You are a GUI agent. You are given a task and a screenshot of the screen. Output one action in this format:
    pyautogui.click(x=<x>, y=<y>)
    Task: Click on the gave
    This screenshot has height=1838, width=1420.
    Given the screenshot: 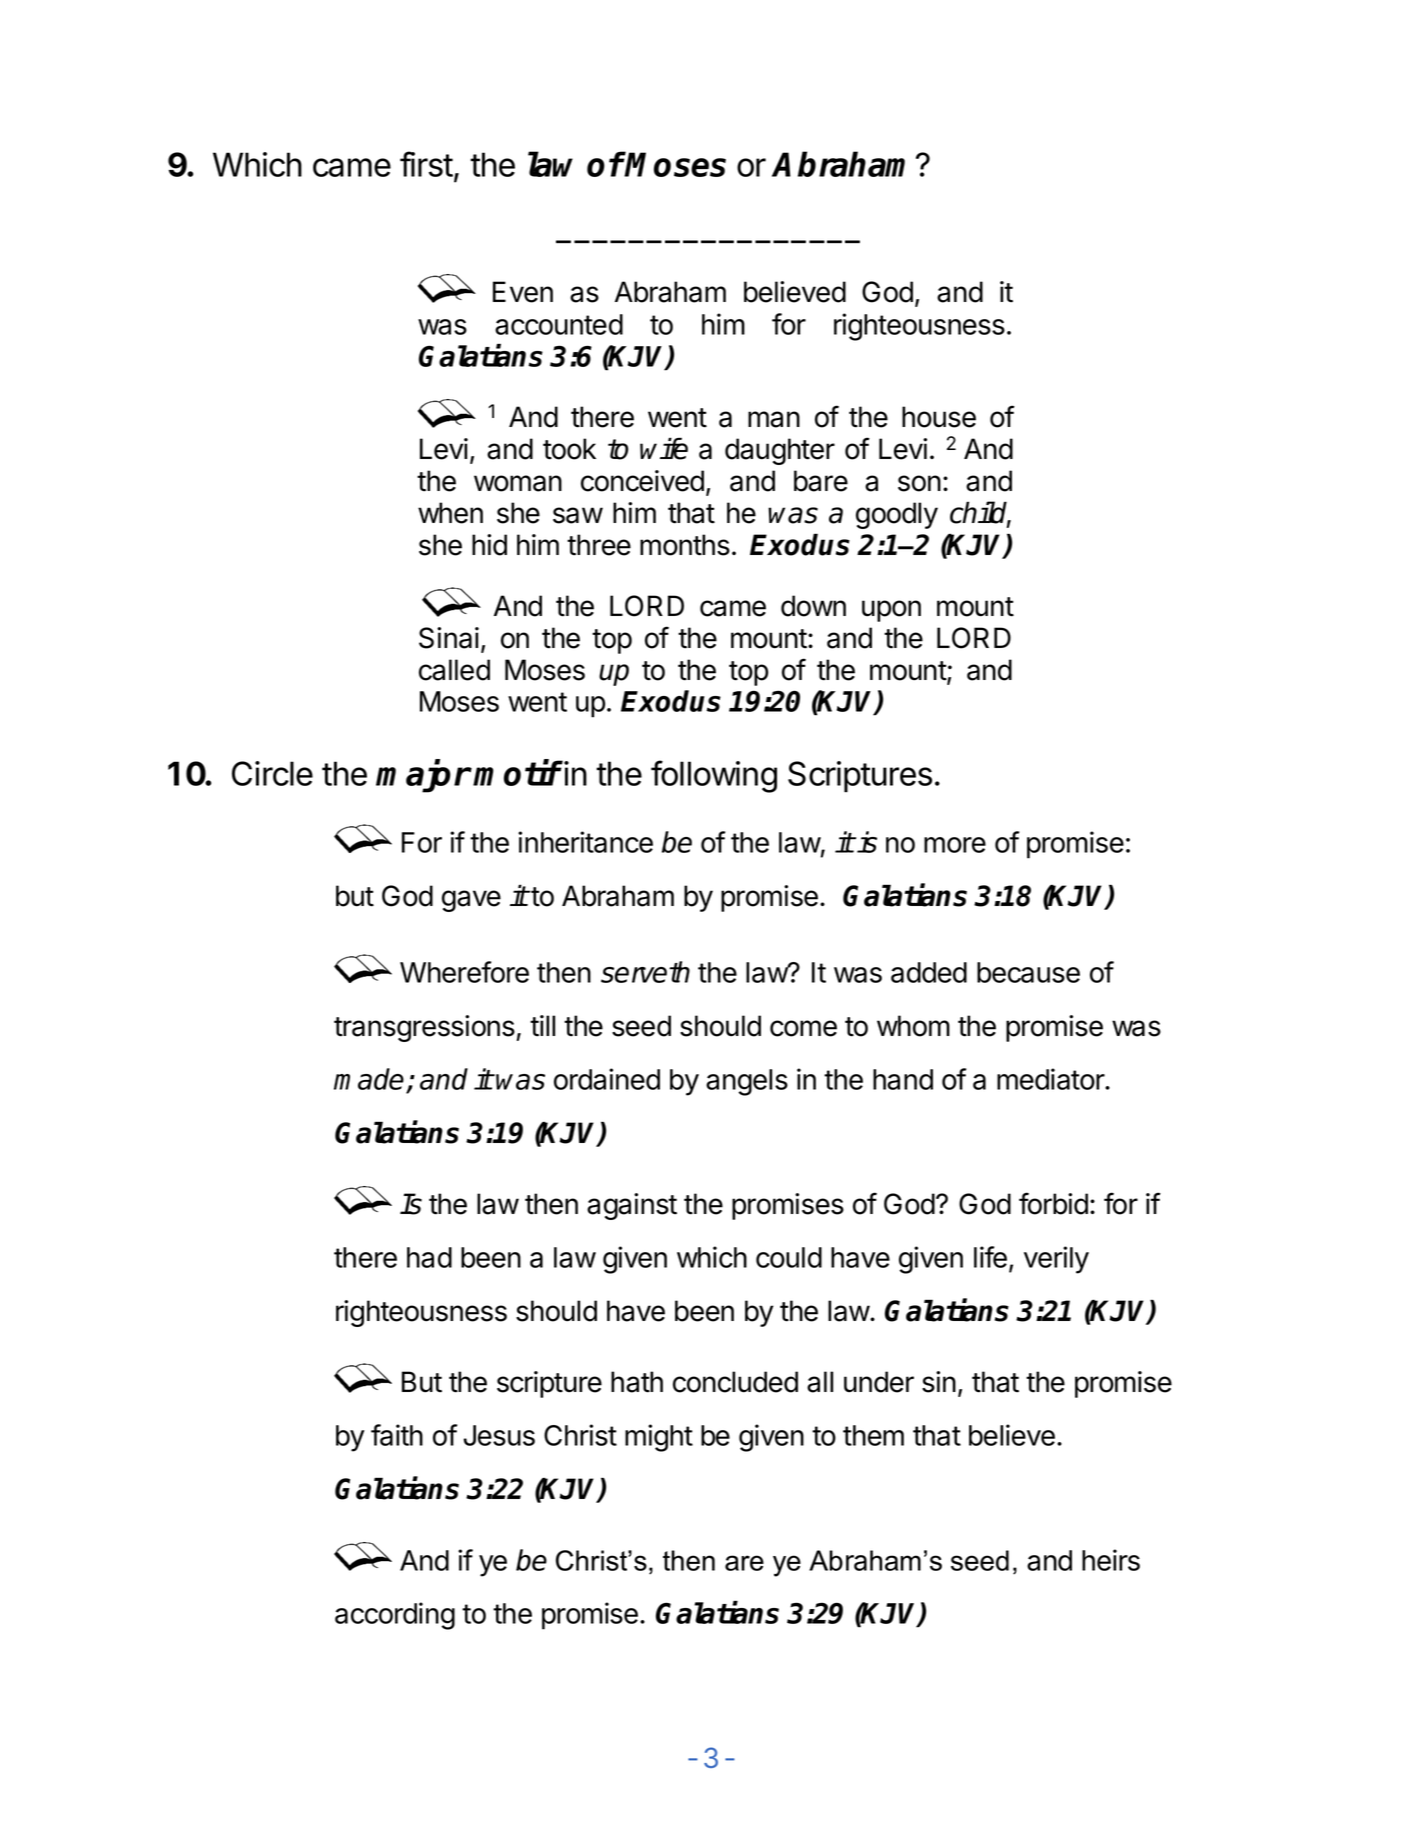 What is the action you would take?
    pyautogui.click(x=471, y=901)
